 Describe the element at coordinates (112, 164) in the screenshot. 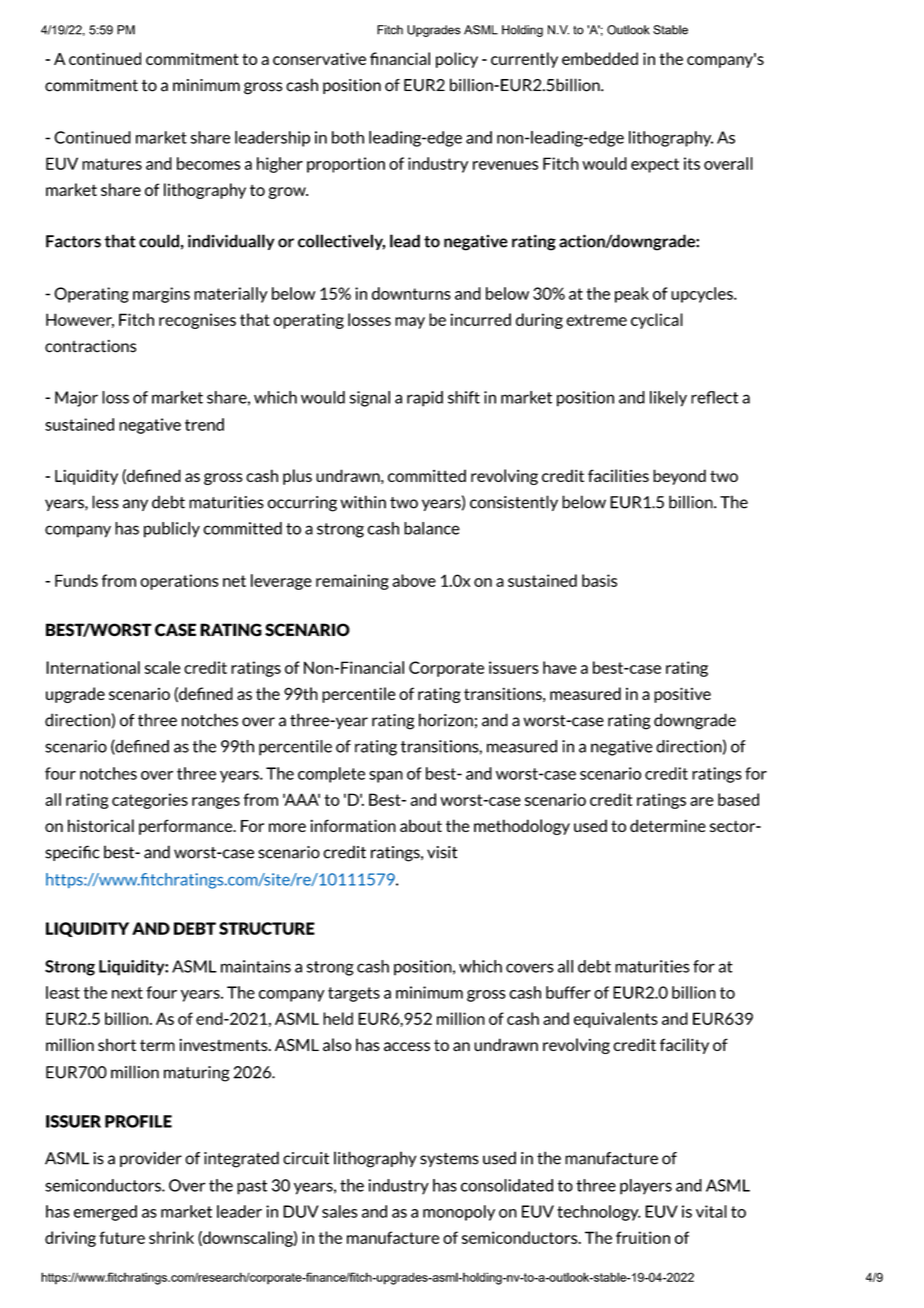

I see `matures` at that location.
